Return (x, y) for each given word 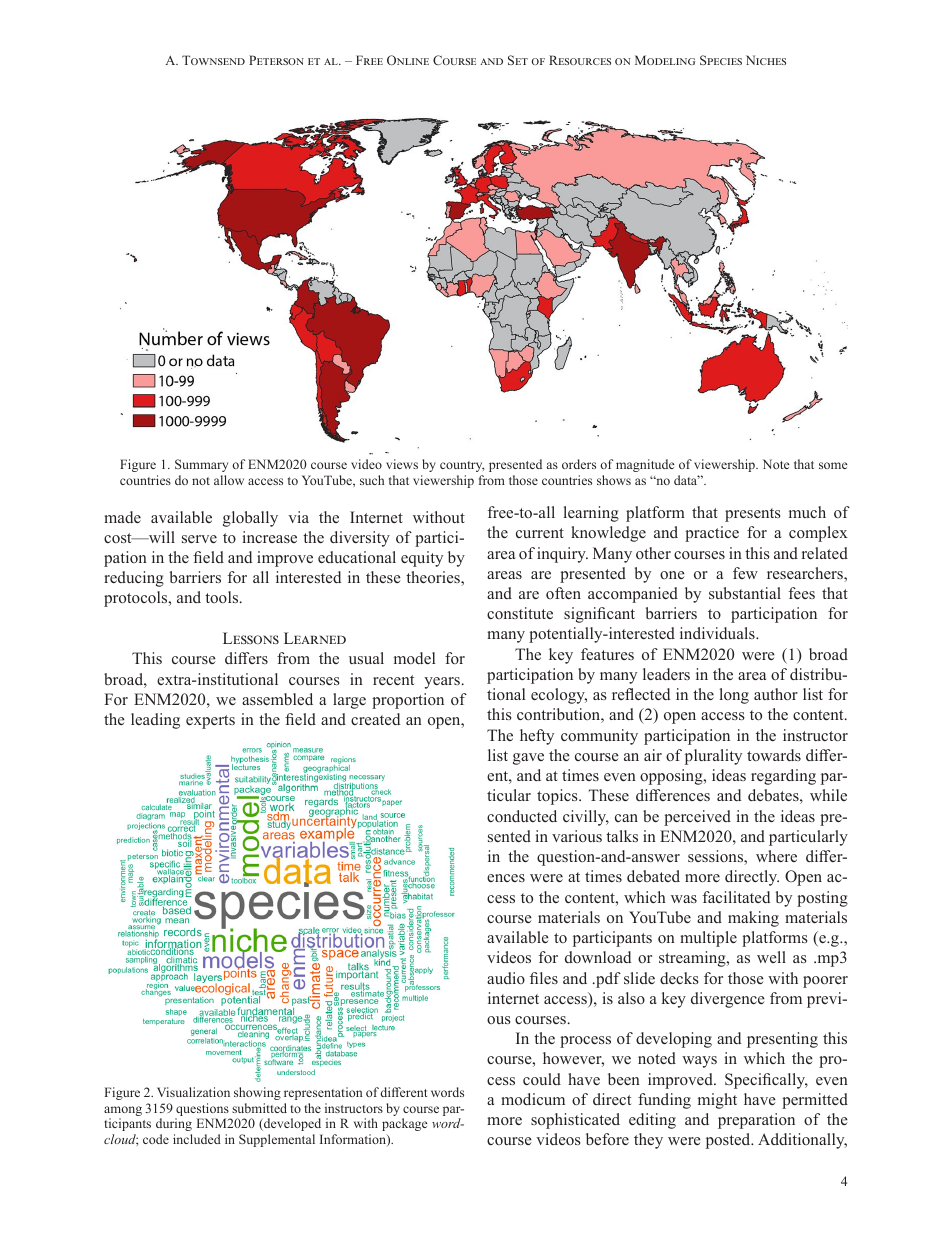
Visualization (193, 1092)
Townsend (213, 60)
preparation (756, 1121)
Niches (766, 60)
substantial (745, 593)
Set (518, 60)
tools (223, 597)
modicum (533, 1099)
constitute (520, 613)
